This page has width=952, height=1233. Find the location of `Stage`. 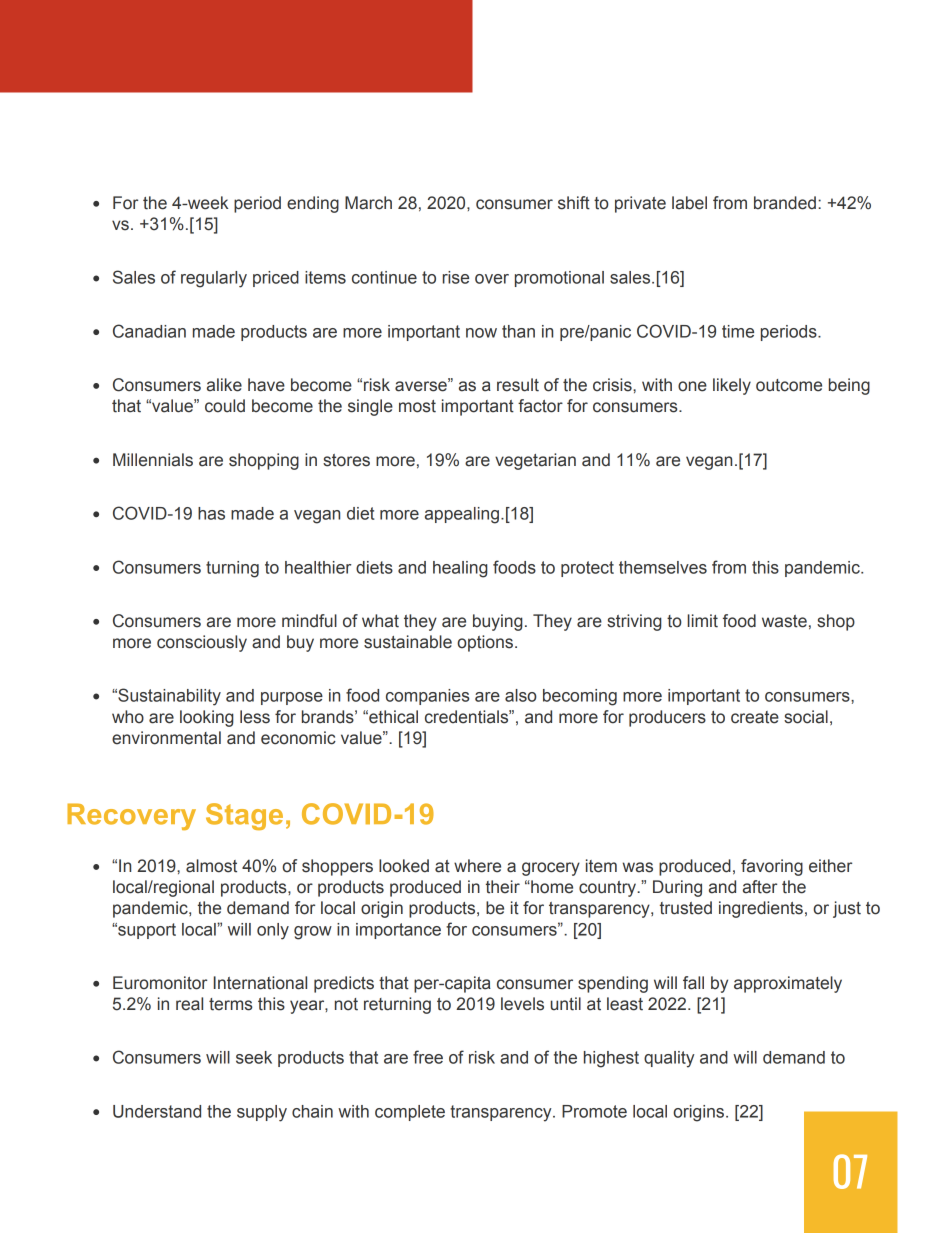

Stage is located at coordinates (244, 816).
